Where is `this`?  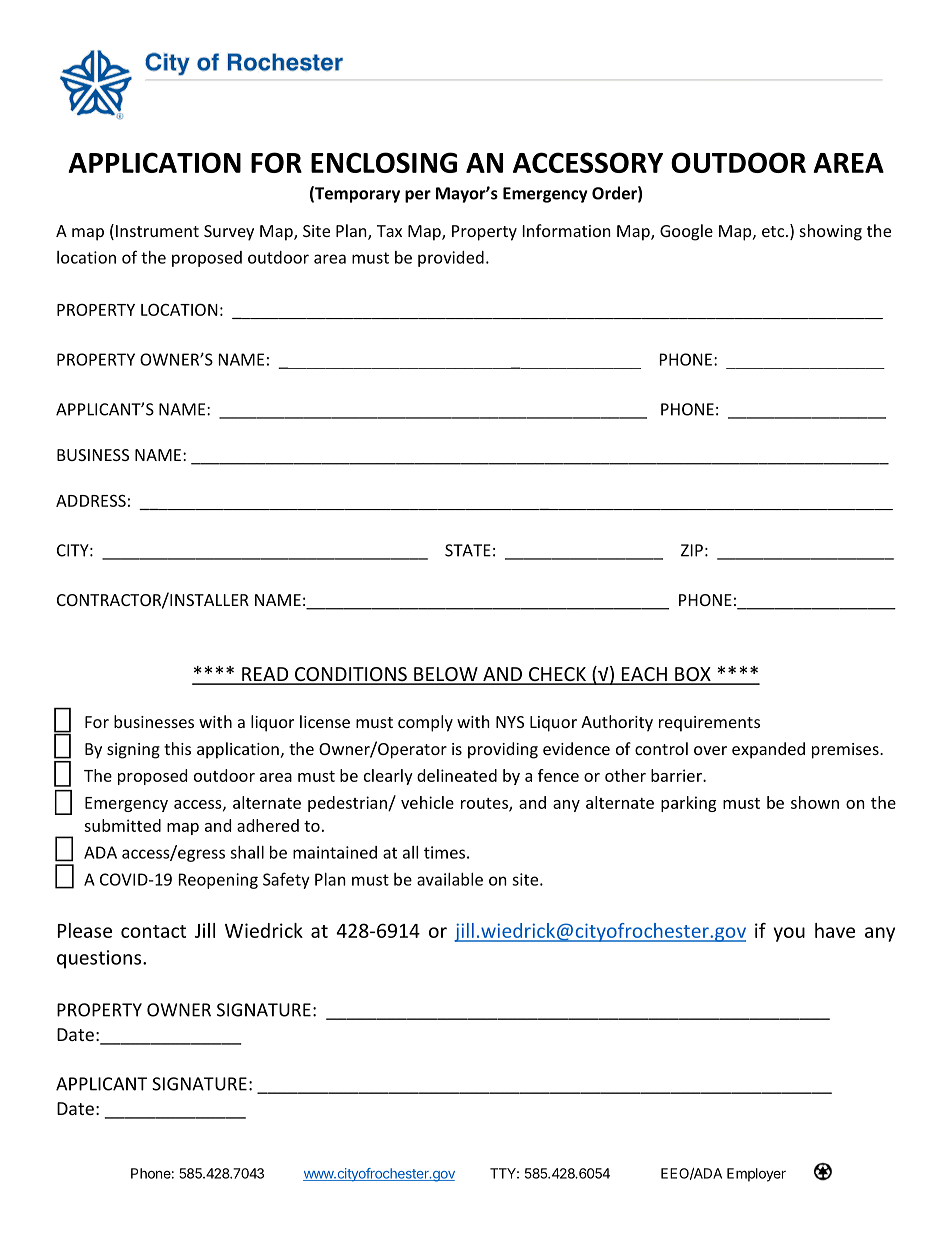 this is located at coordinates (177, 748).
